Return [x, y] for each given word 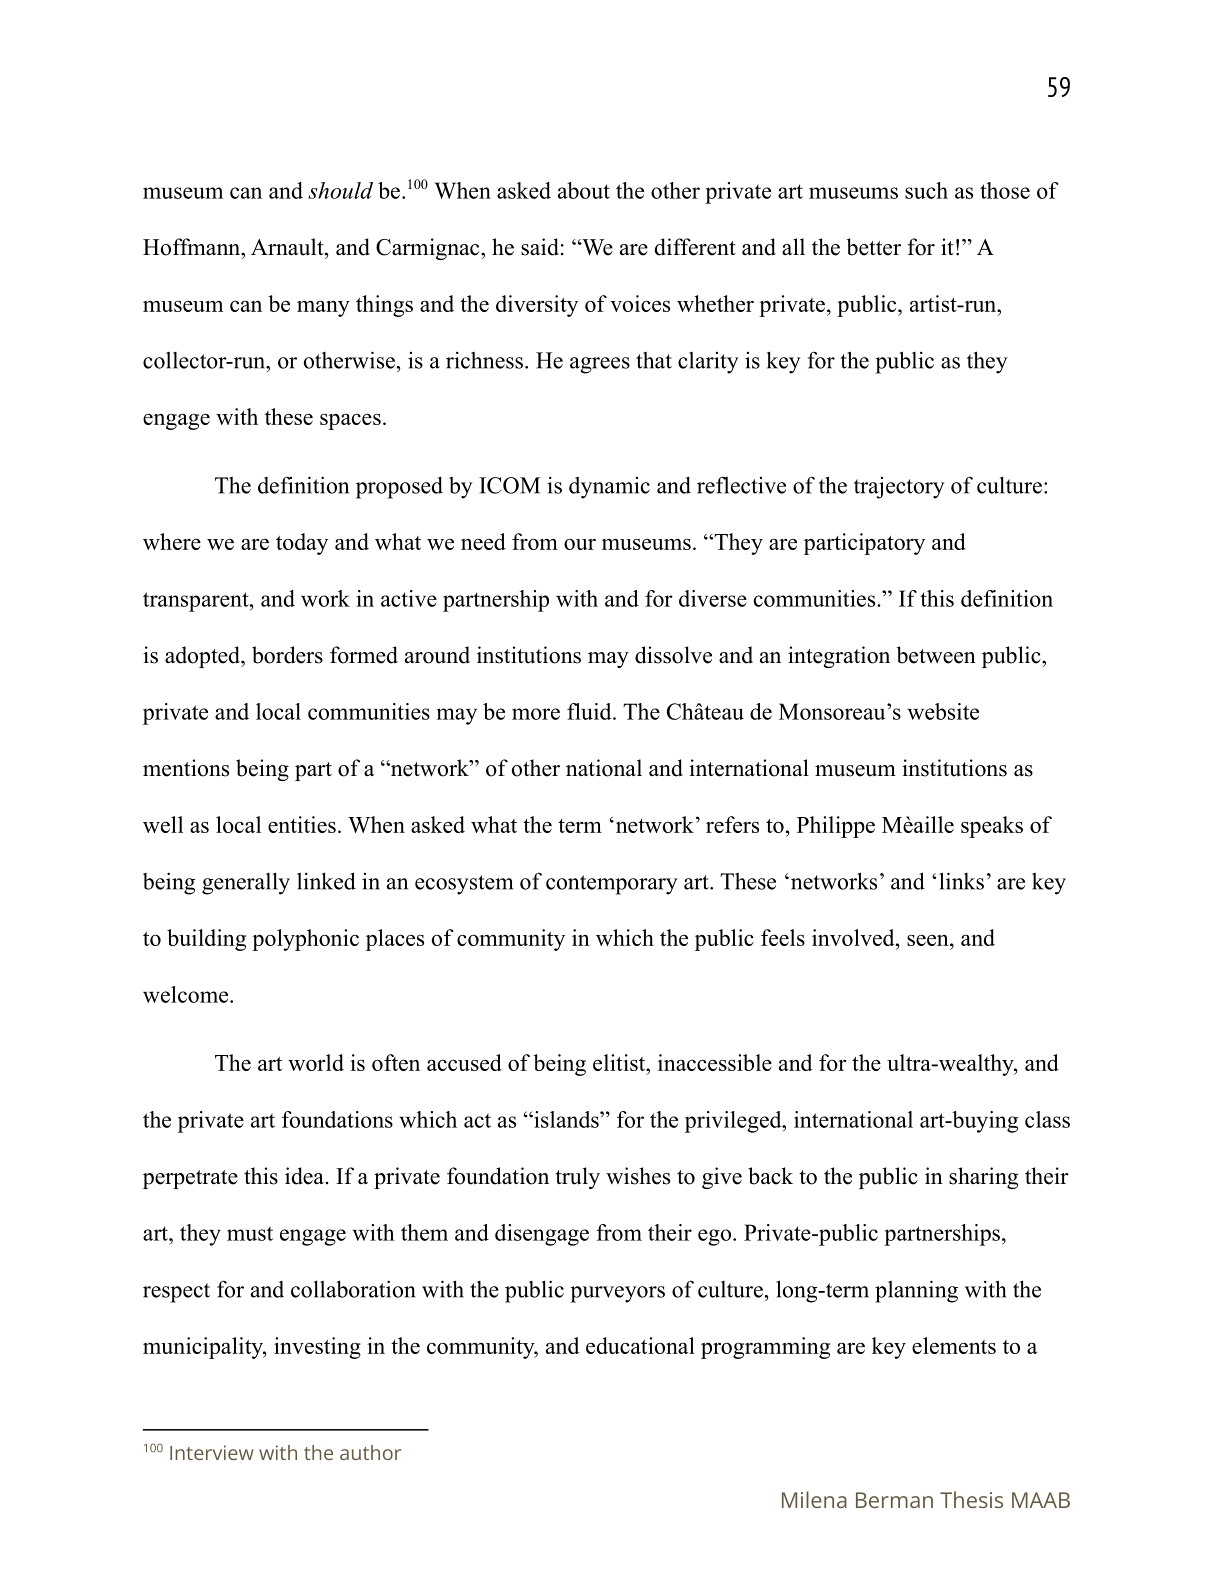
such [926, 190]
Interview [212, 1452]
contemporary [612, 885]
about [584, 190]
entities [302, 824]
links [961, 881]
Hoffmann [193, 247]
